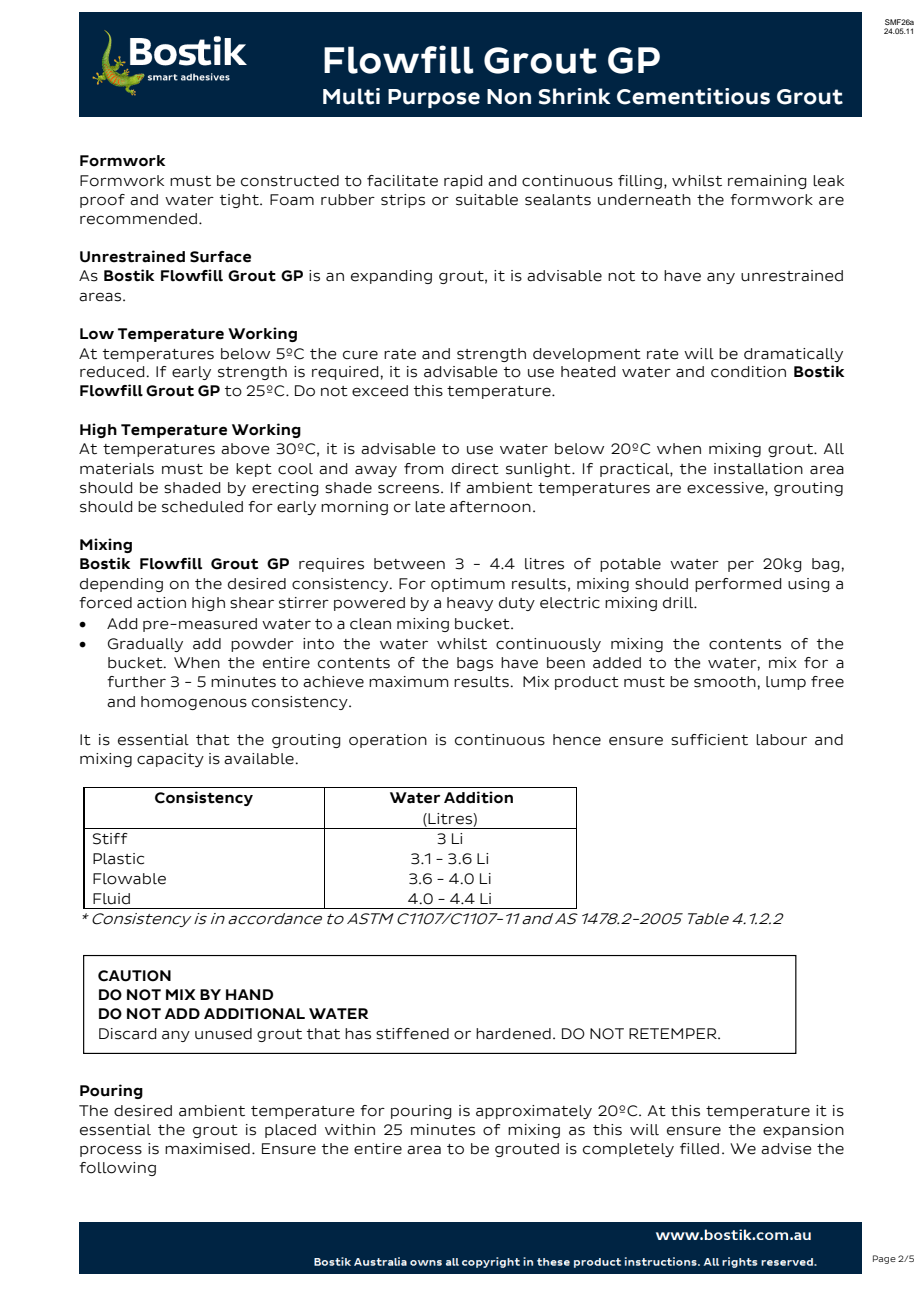 This screenshot has width=924, height=1308. I want to click on remaining, so click(767, 182).
